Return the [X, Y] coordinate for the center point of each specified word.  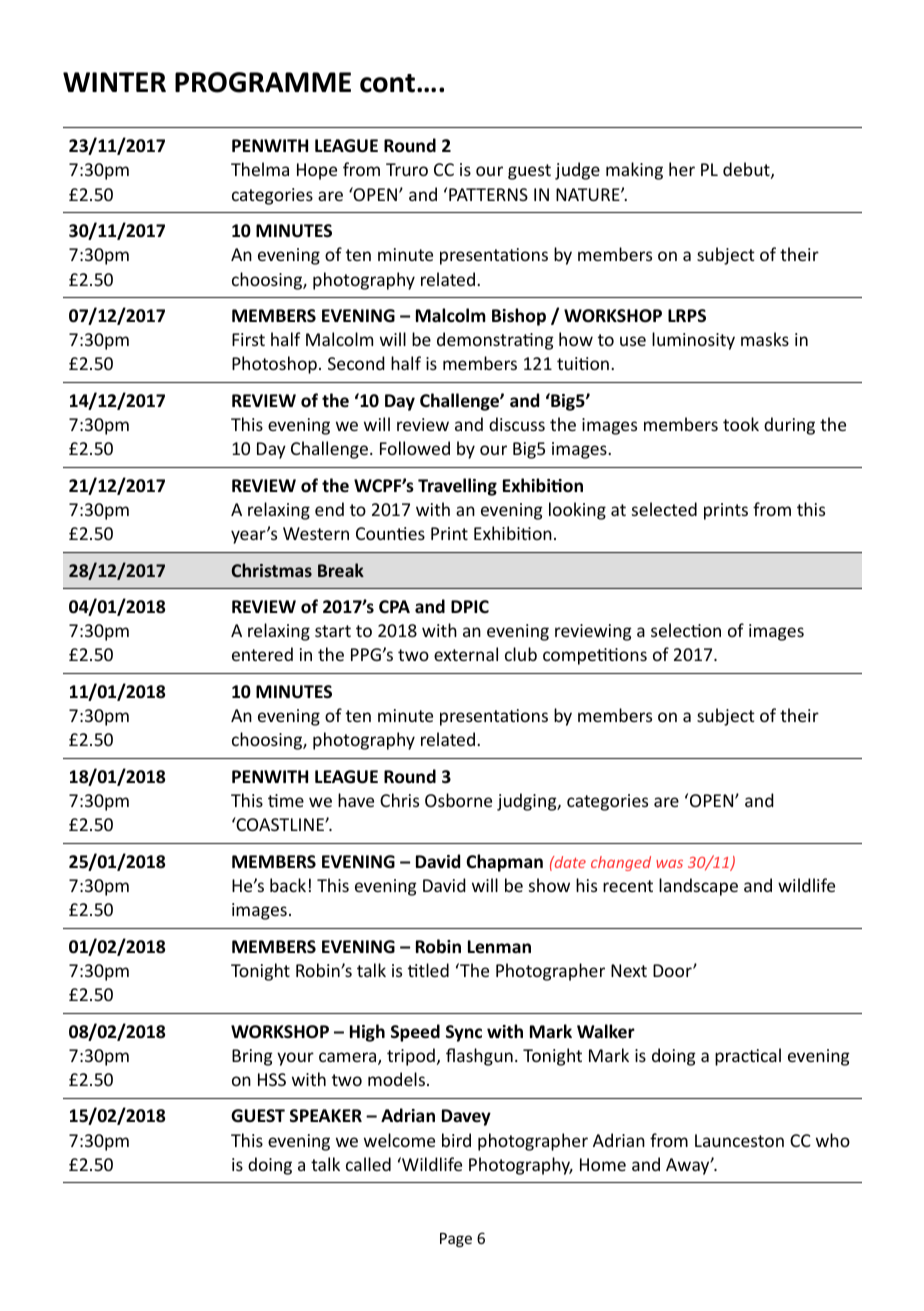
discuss [517, 424]
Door [673, 970]
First [248, 339]
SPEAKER [326, 1115]
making [634, 171]
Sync [464, 1033]
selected [664, 509]
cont [387, 83]
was [669, 864]
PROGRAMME [263, 82]
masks [765, 339]
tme [286, 800]
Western [316, 533]
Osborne [458, 800]
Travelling [457, 487]
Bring [252, 1057]
